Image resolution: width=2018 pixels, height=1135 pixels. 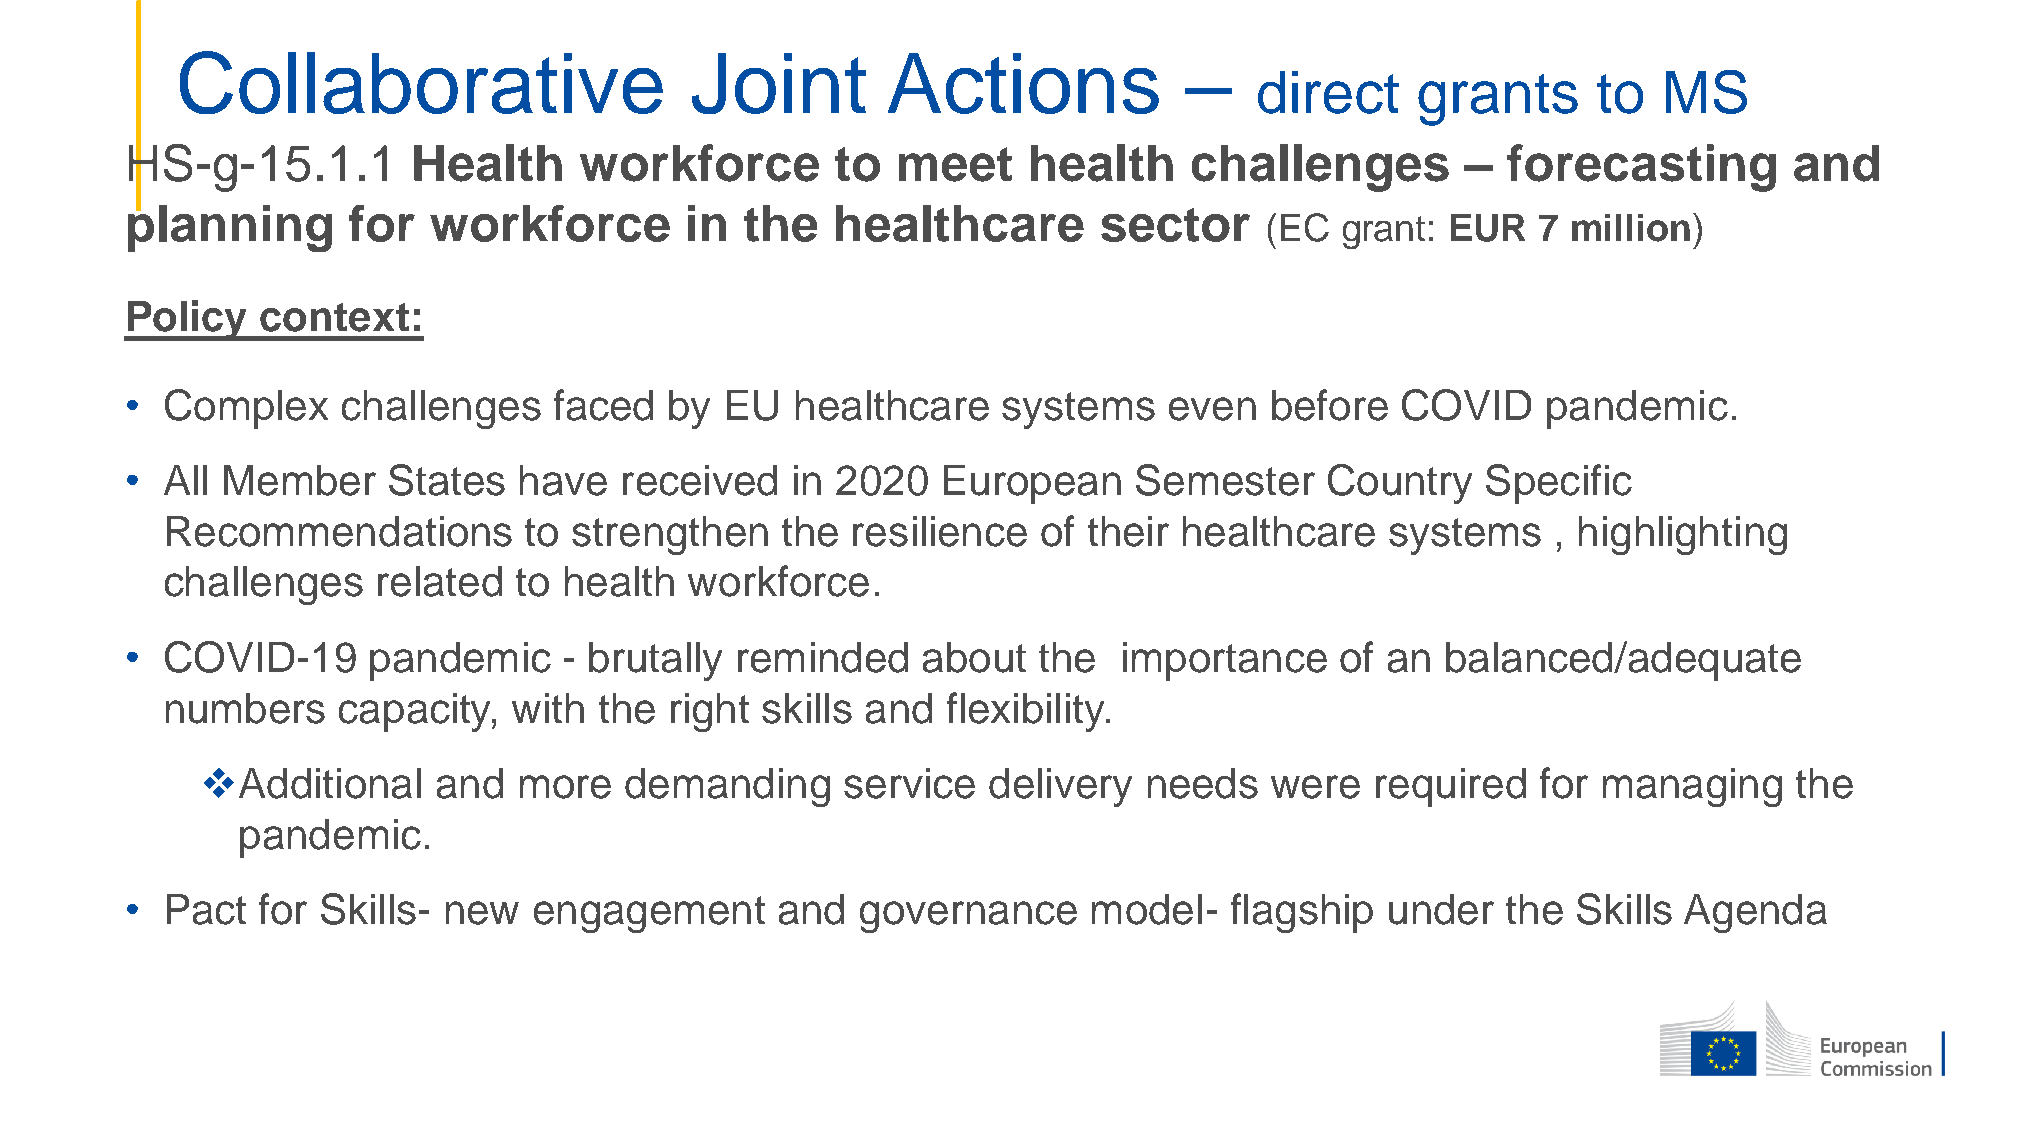 What do you see at coordinates (447, 480) in the document?
I see `States` at bounding box center [447, 480].
